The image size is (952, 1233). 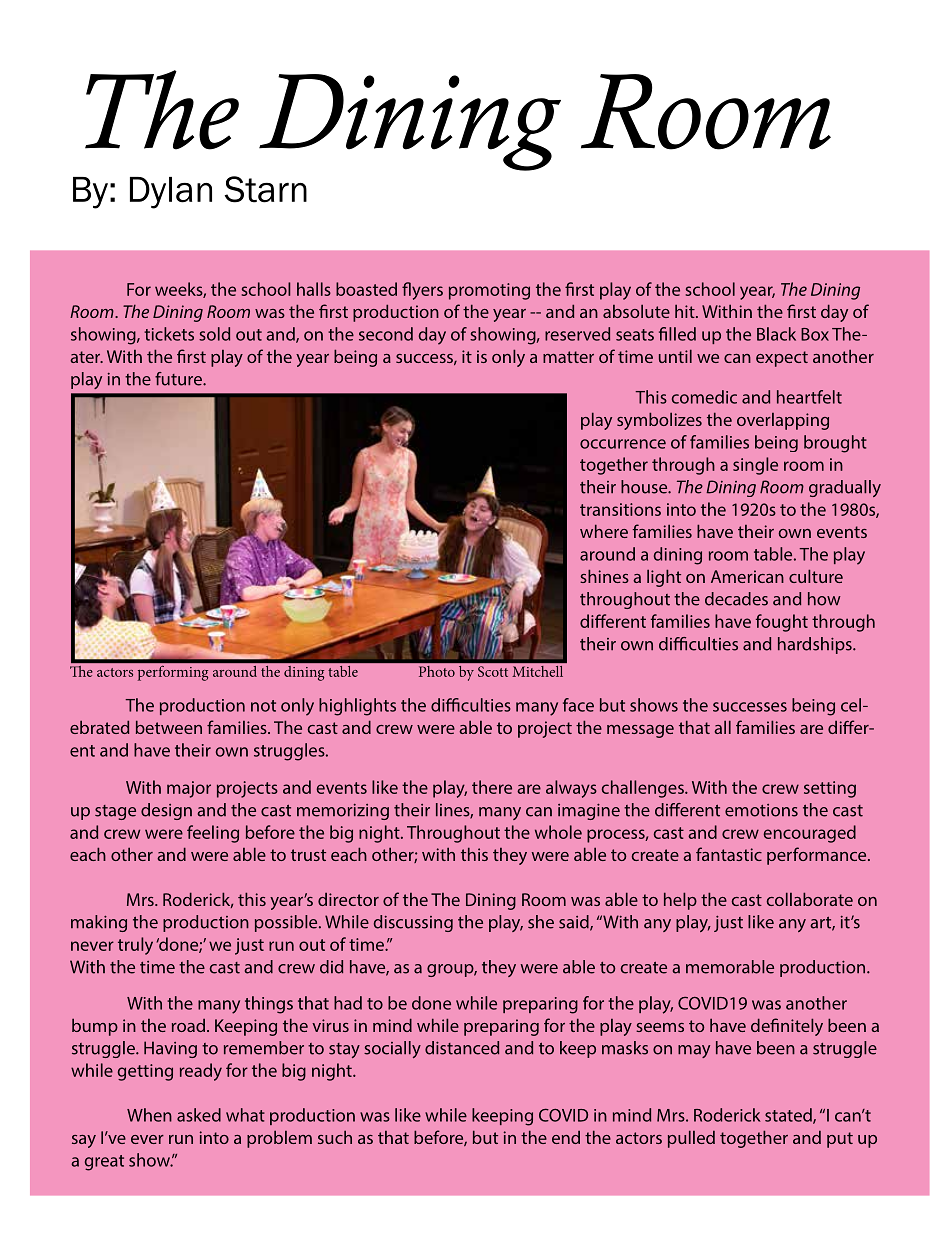 I want to click on design, so click(x=166, y=811).
